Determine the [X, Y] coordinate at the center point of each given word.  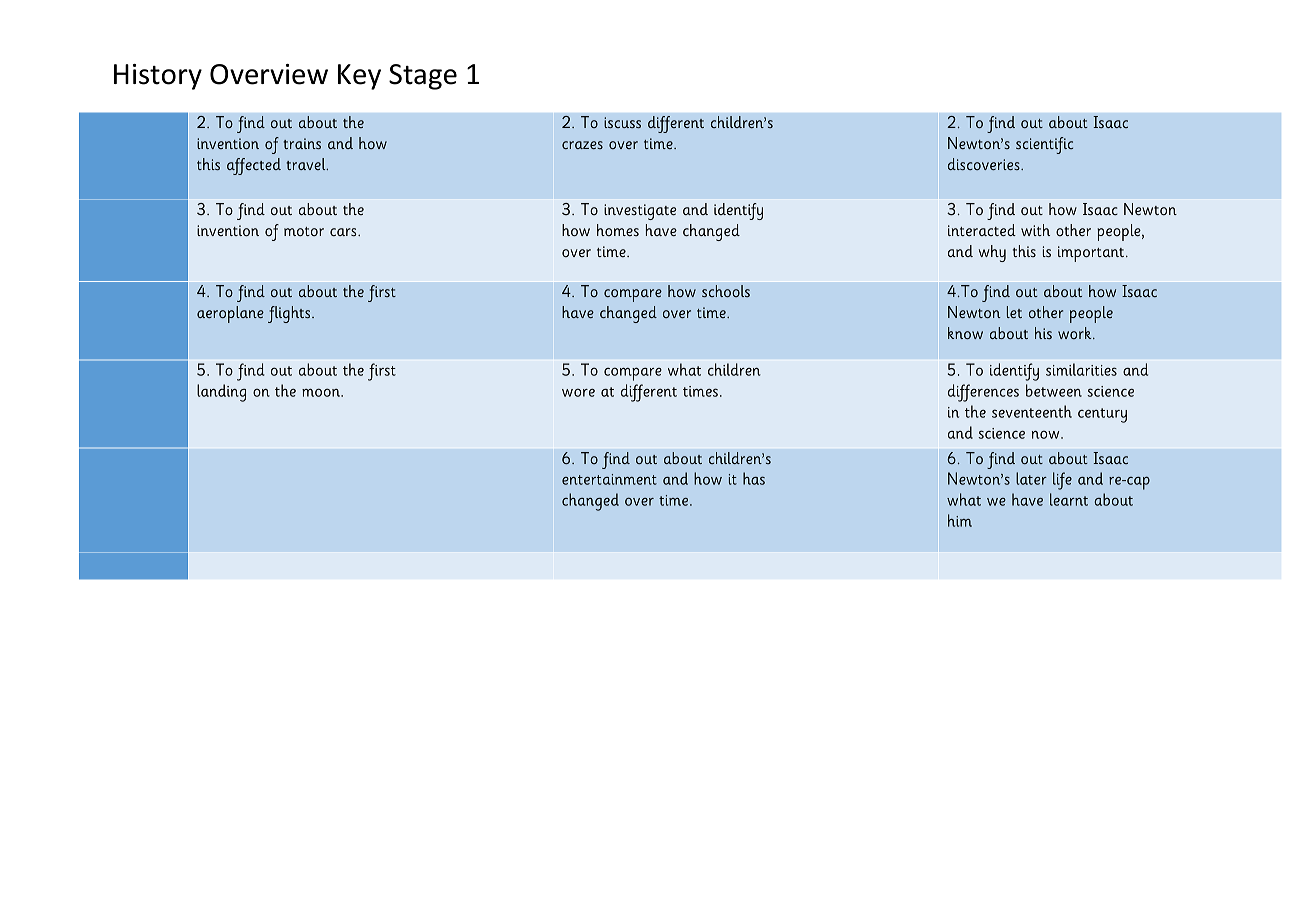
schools [726, 291]
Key [359, 77]
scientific [1044, 145]
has [754, 478]
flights [290, 314]
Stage [423, 77]
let [1014, 312]
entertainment [609, 479]
